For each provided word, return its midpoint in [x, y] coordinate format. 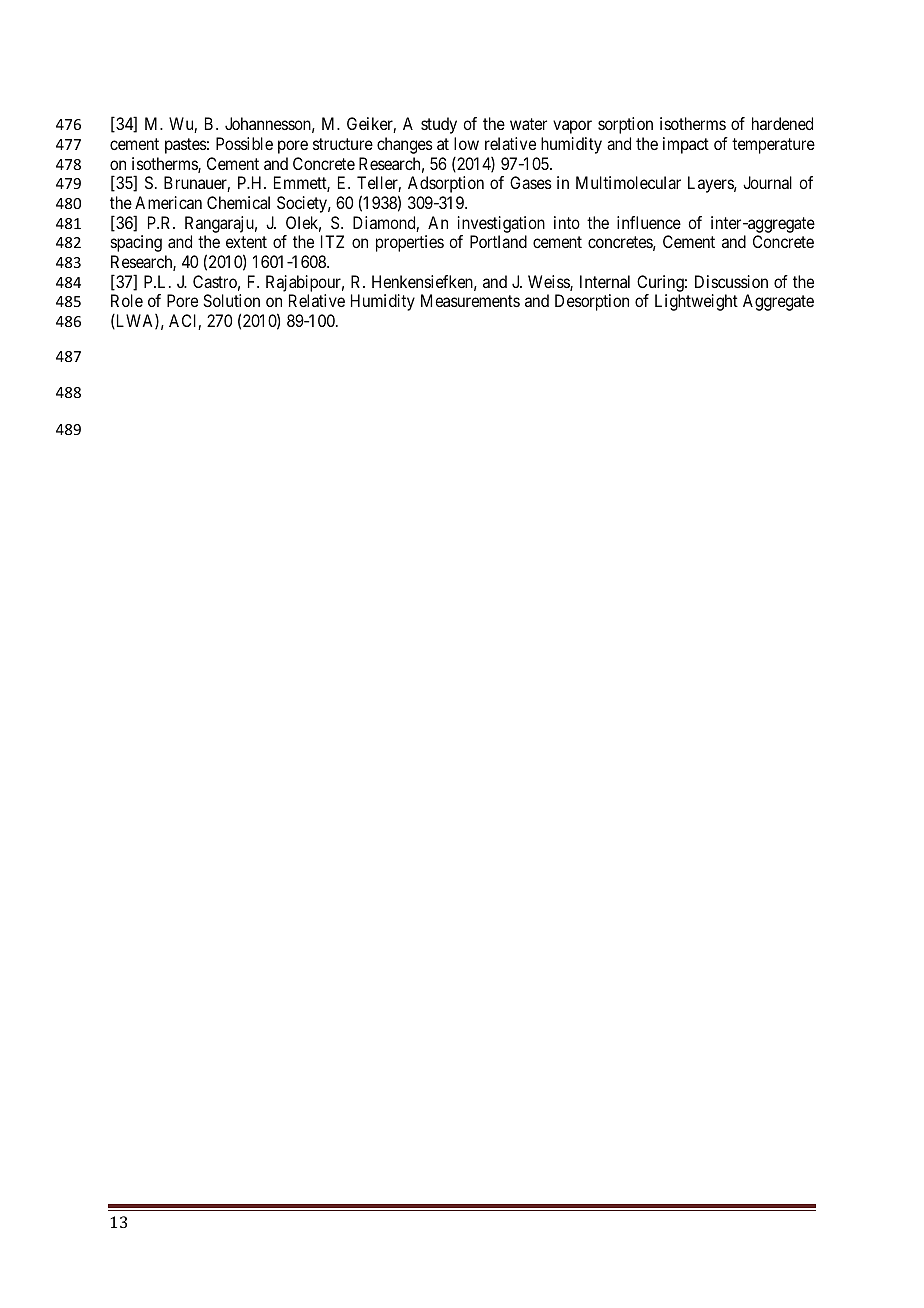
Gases [531, 182]
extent [246, 242]
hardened [782, 123]
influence [649, 222]
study [439, 125]
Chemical [238, 202]
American [168, 202]
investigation [501, 224]
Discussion [731, 281]
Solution [231, 300]
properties [410, 243]
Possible [244, 143]
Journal [767, 182]
